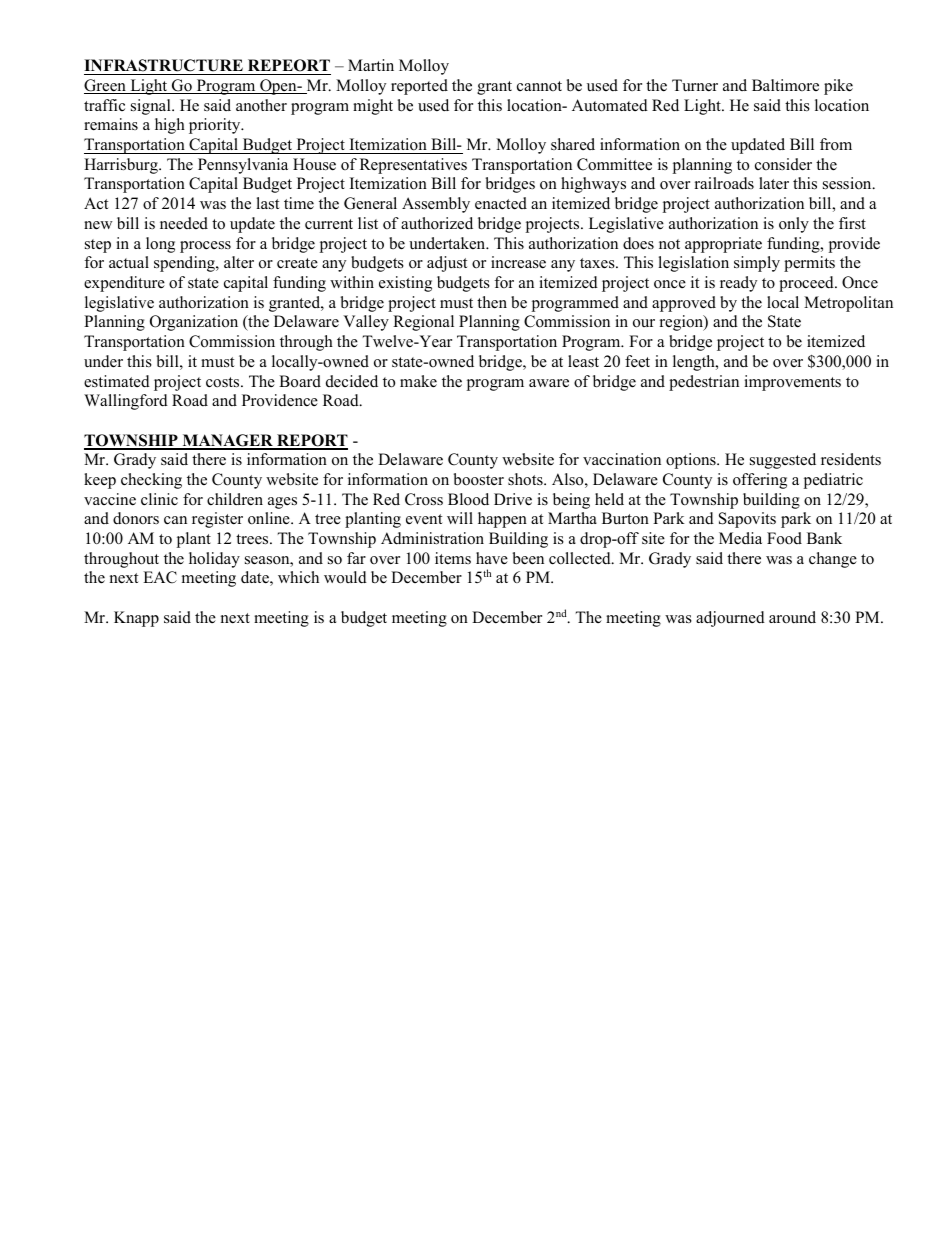 This screenshot has width=952, height=1233. I want to click on INFRASTRUCTURE, so click(164, 67).
